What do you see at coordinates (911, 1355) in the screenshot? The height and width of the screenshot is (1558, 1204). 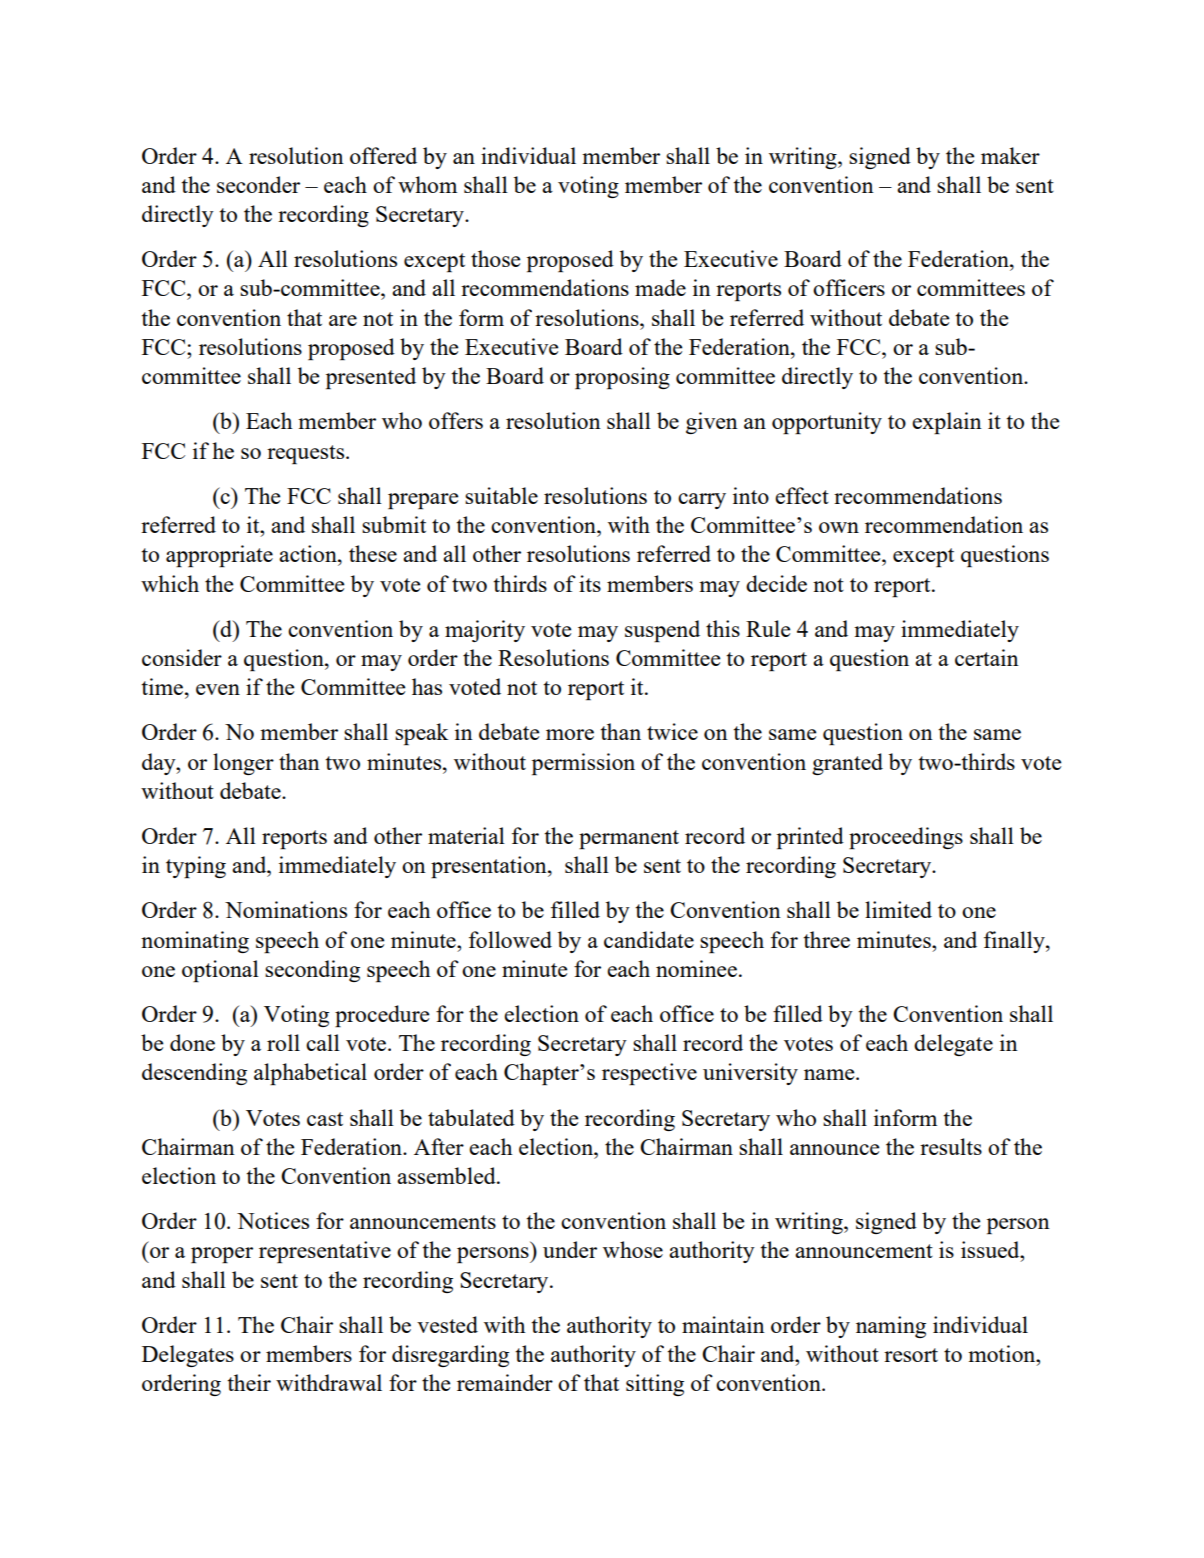 I see `resort` at bounding box center [911, 1355].
